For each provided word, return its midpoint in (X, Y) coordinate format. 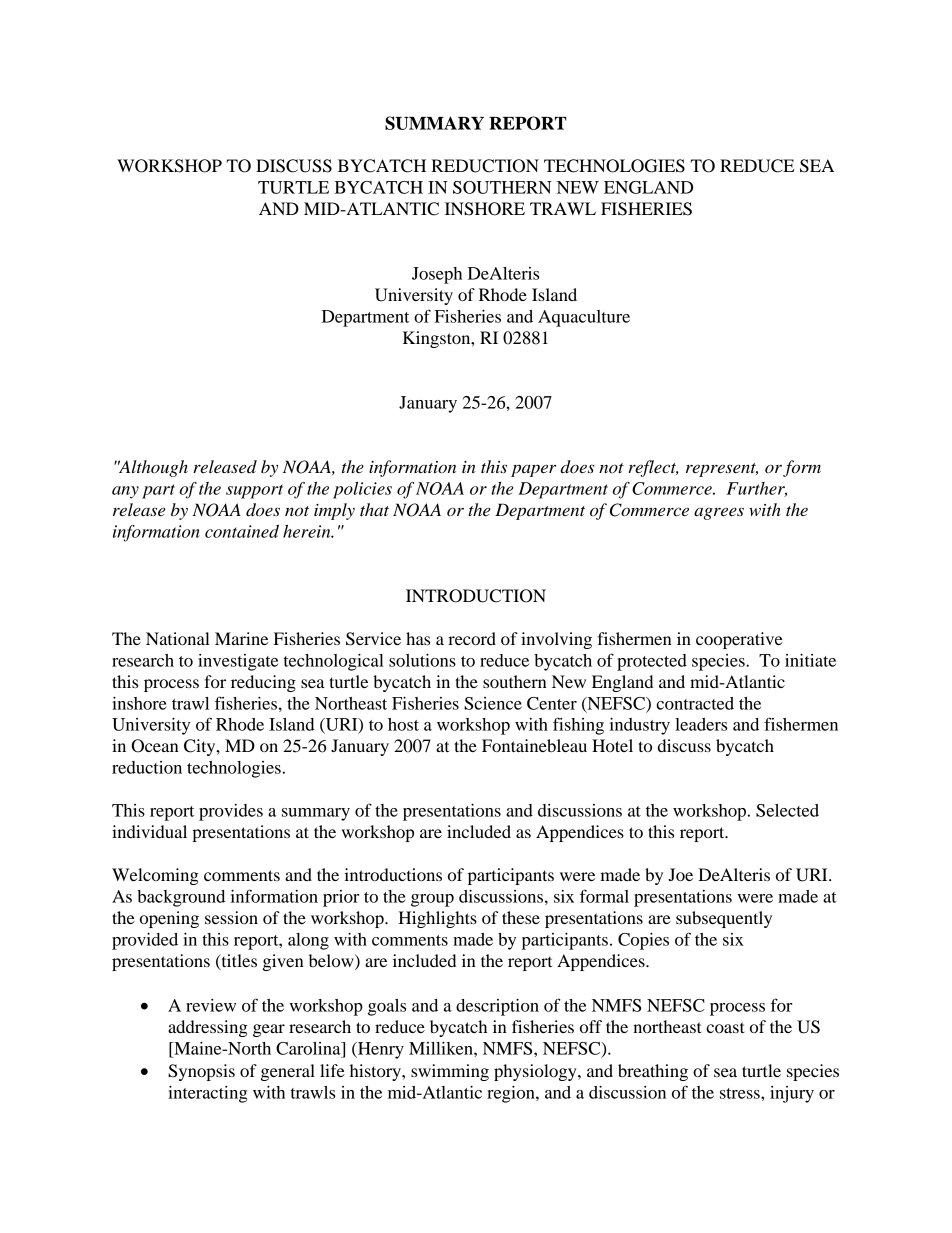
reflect (653, 468)
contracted (695, 703)
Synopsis (201, 1072)
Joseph (437, 275)
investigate (238, 662)
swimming (450, 1072)
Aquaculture (584, 318)
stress (741, 1093)
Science (493, 703)
